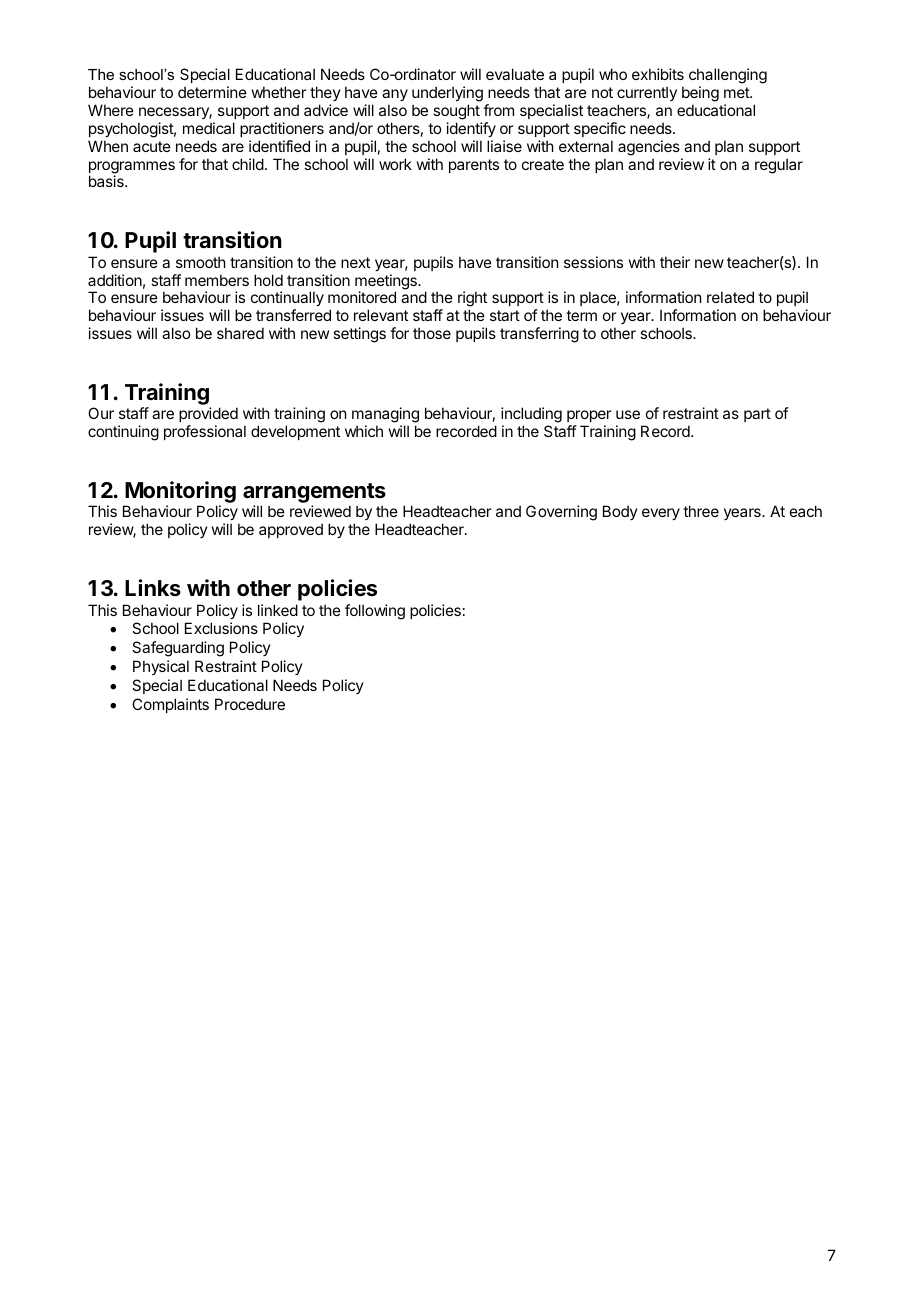  I want to click on medical, so click(209, 128).
